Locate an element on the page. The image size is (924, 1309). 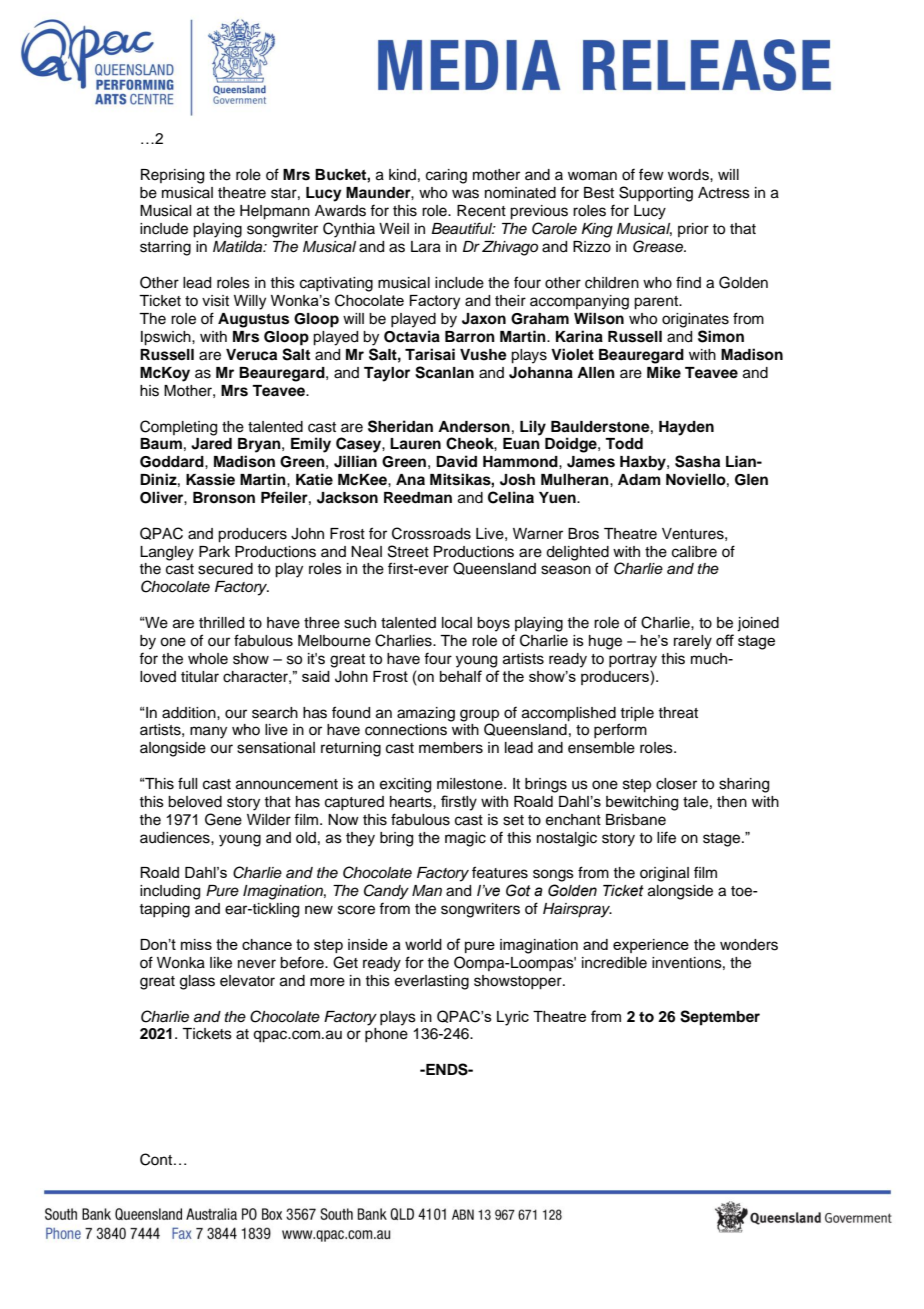
local is located at coordinates (457, 623).
